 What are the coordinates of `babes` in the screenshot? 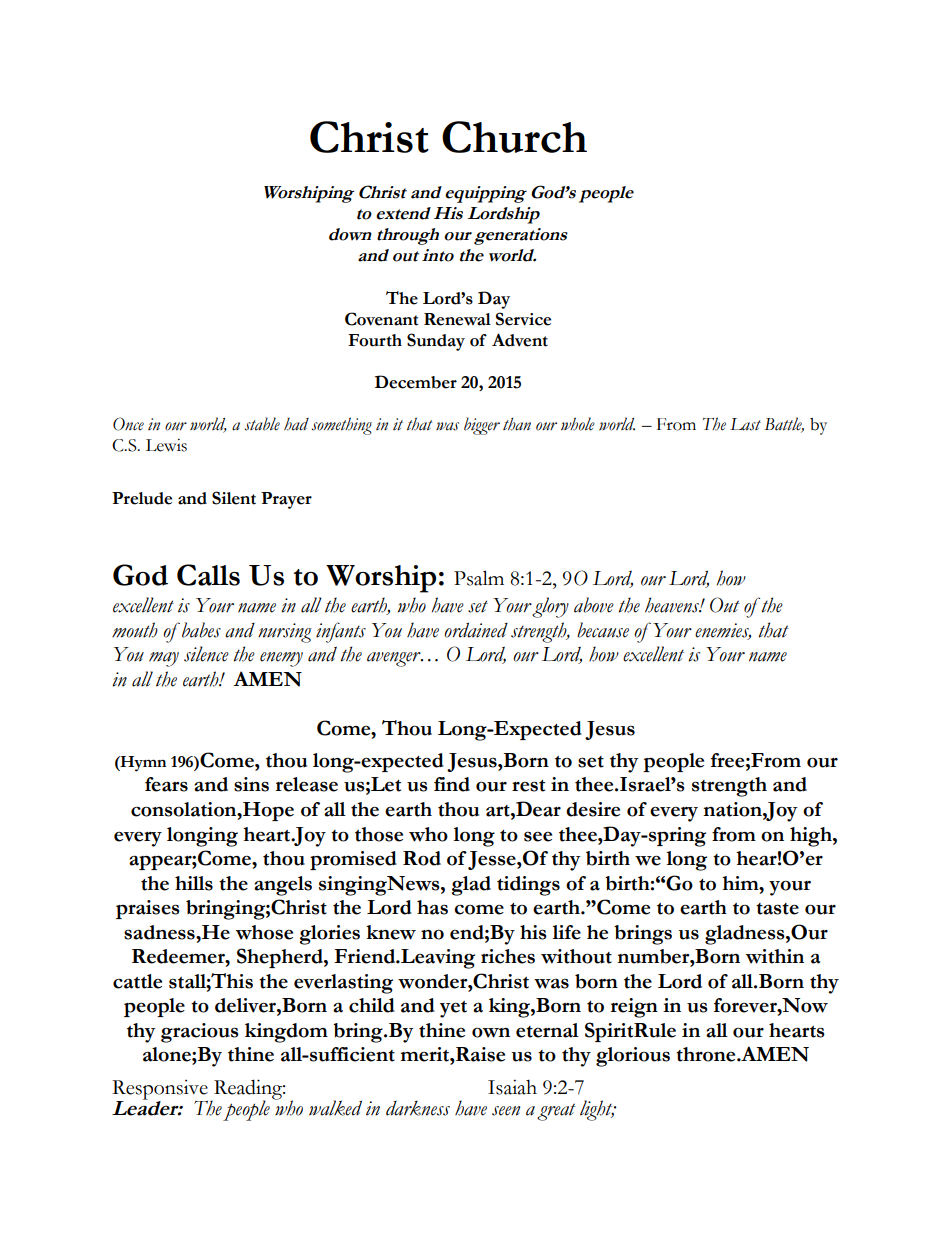 It's located at (201, 630).
